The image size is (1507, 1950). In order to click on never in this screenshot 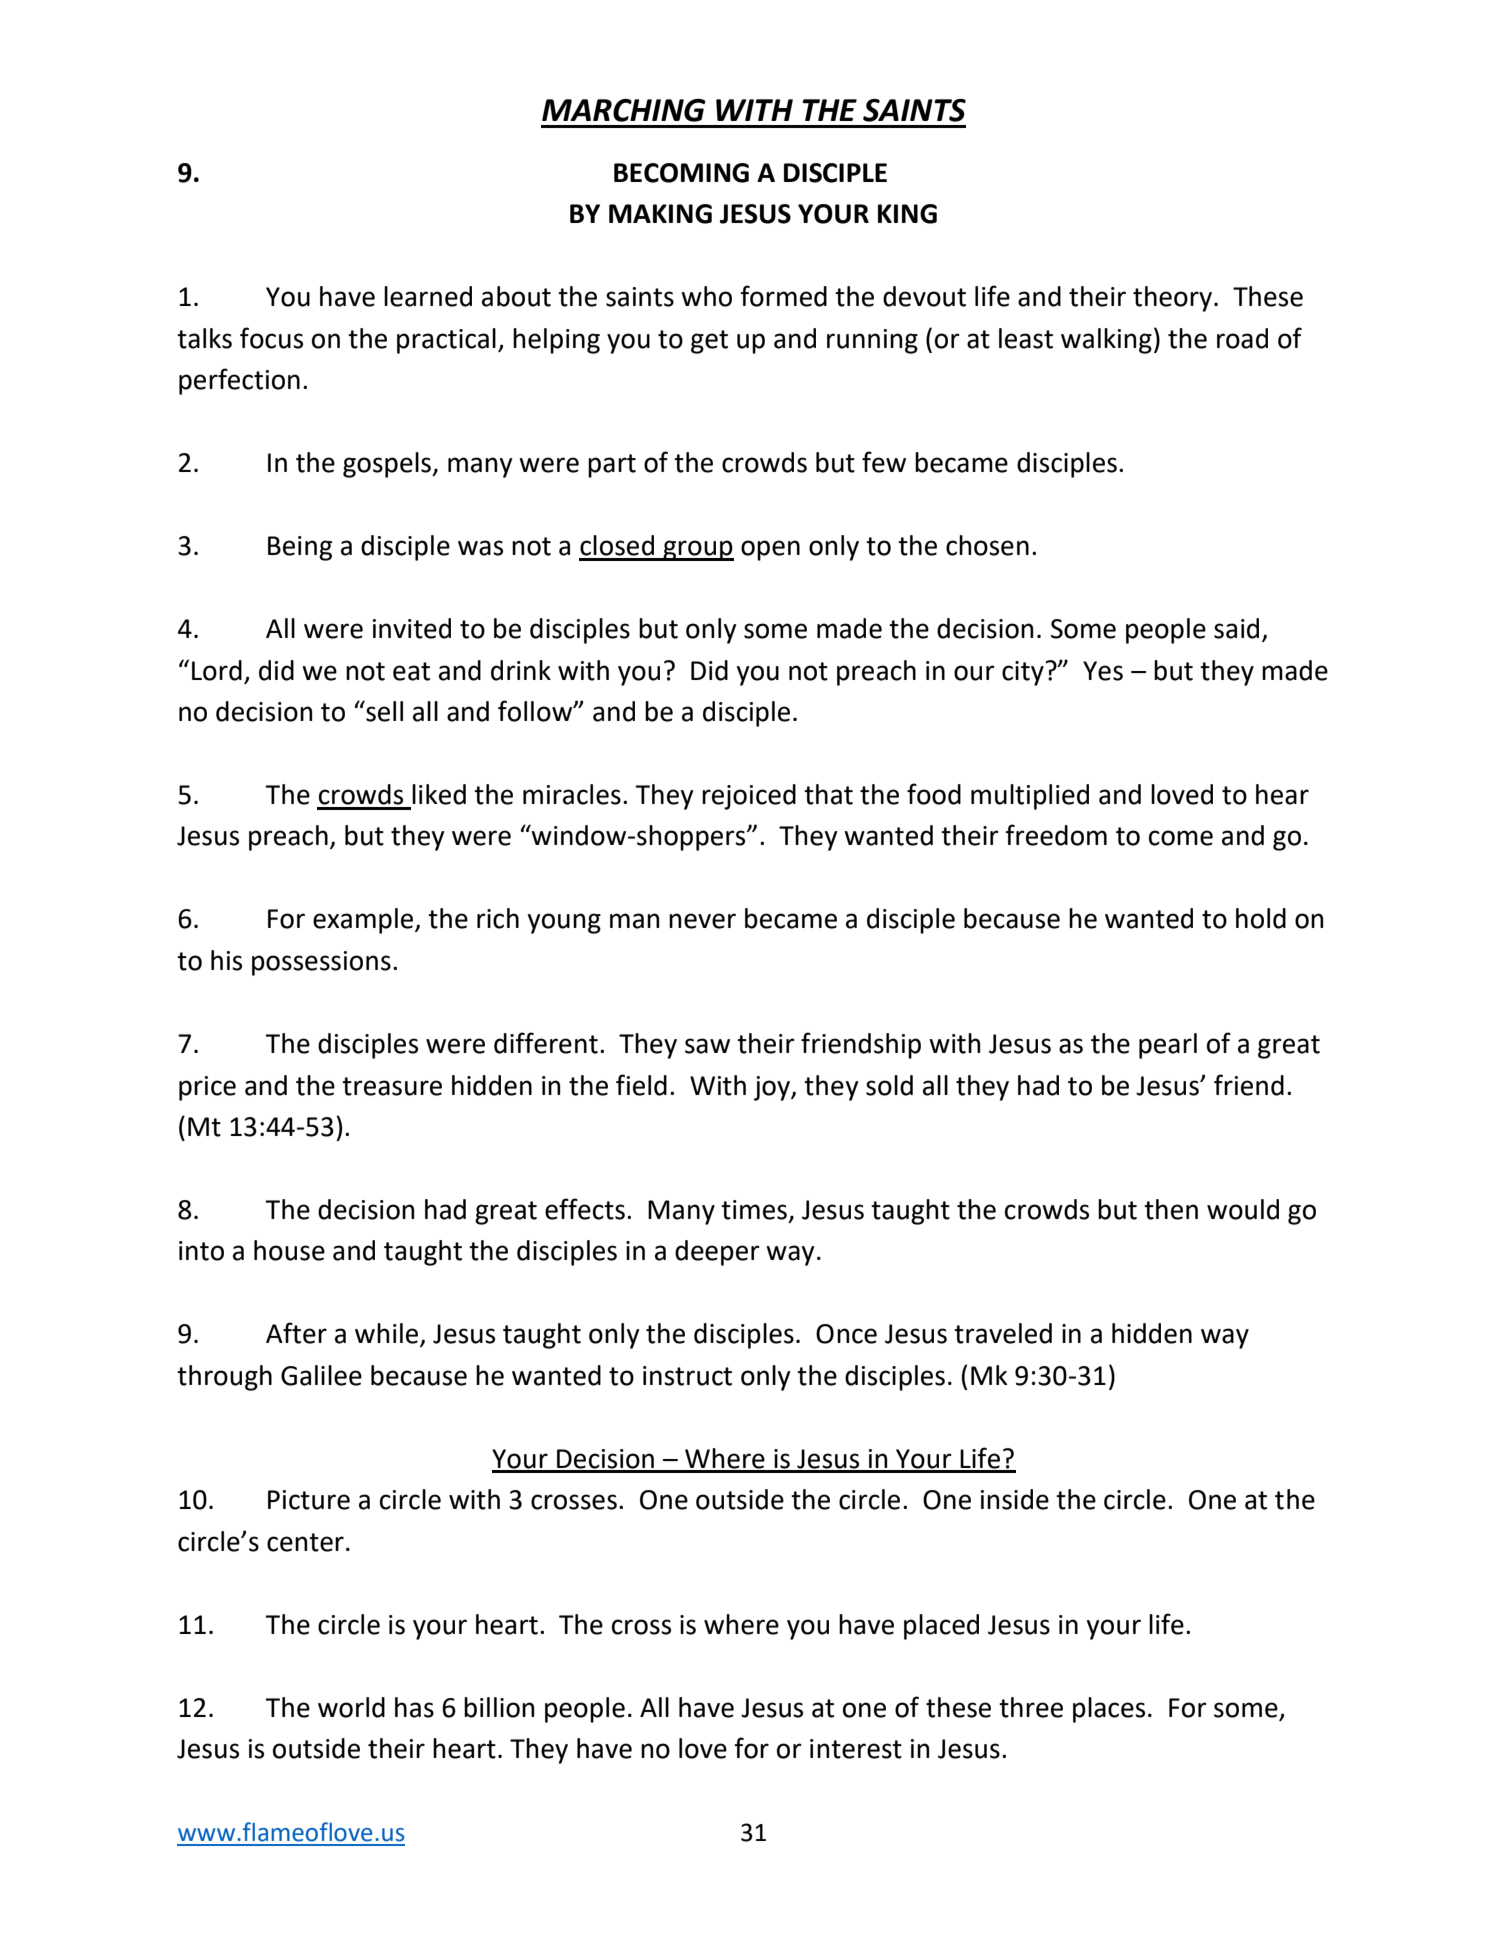, I will do `click(702, 921)`.
